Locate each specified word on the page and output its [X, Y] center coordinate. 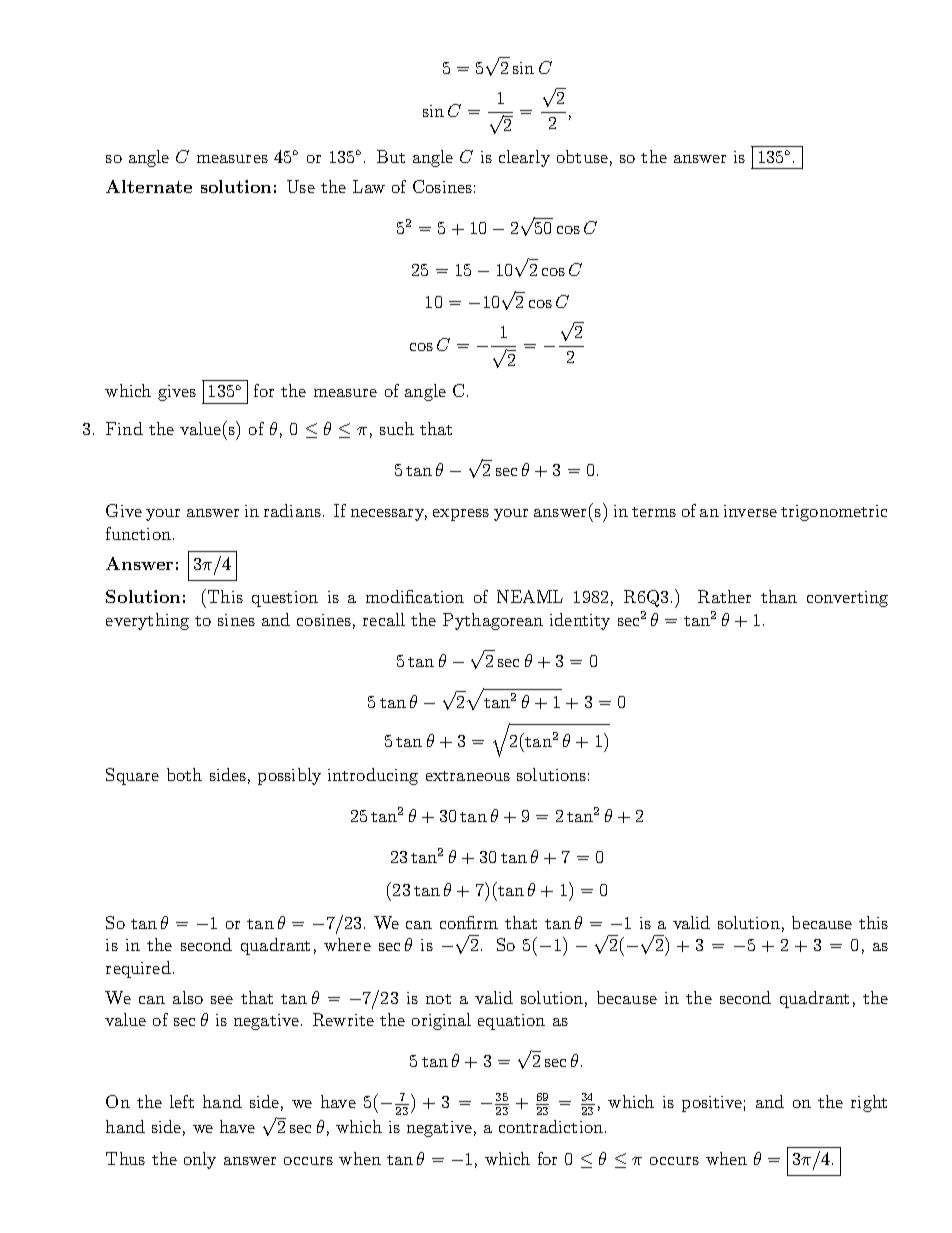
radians [292, 510]
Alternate [149, 186]
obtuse [582, 156]
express [461, 515]
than [779, 596]
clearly [524, 158]
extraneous [468, 776]
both [184, 774]
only [200, 1160]
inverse [750, 511]
